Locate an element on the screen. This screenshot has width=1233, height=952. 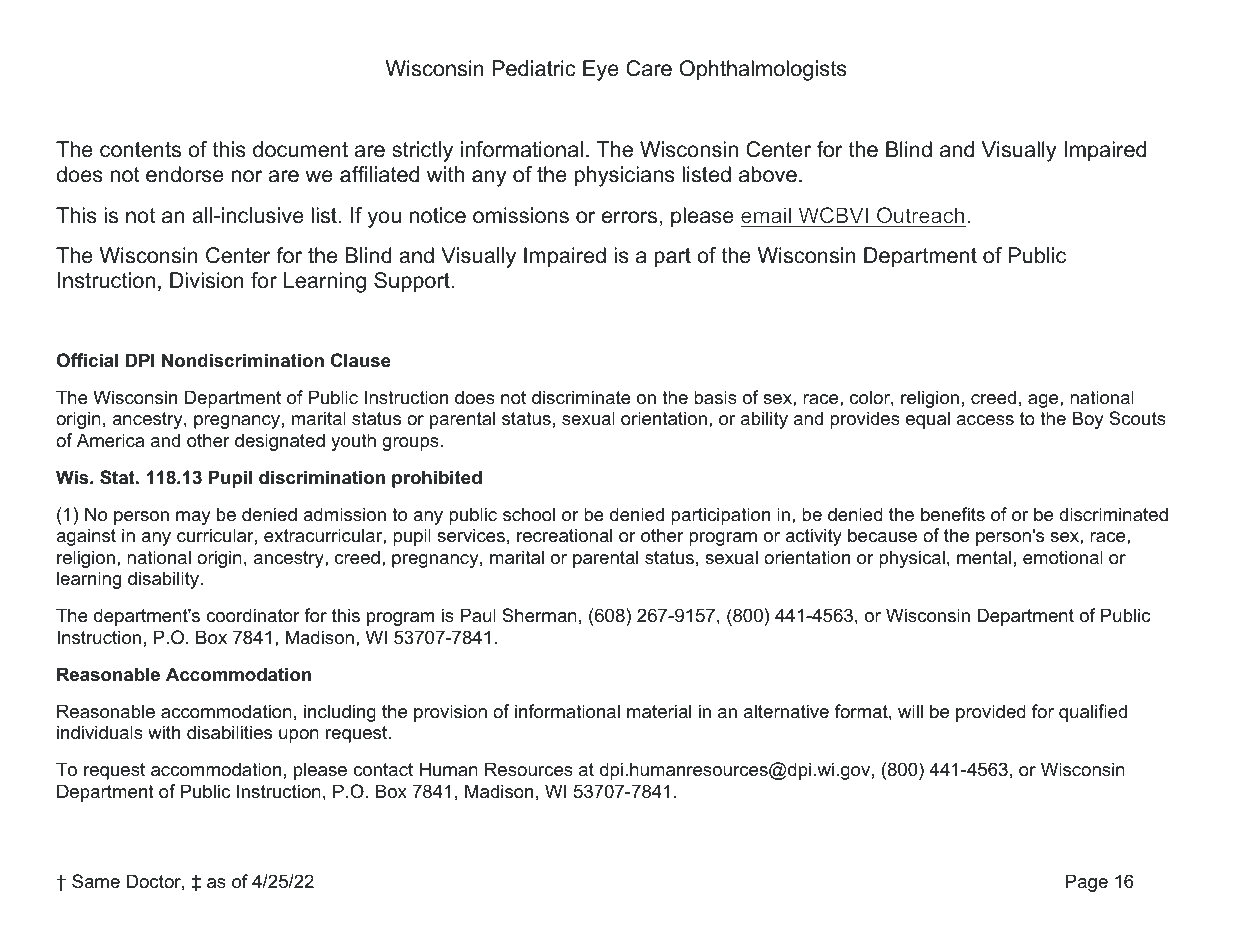
Eye is located at coordinates (601, 70).
